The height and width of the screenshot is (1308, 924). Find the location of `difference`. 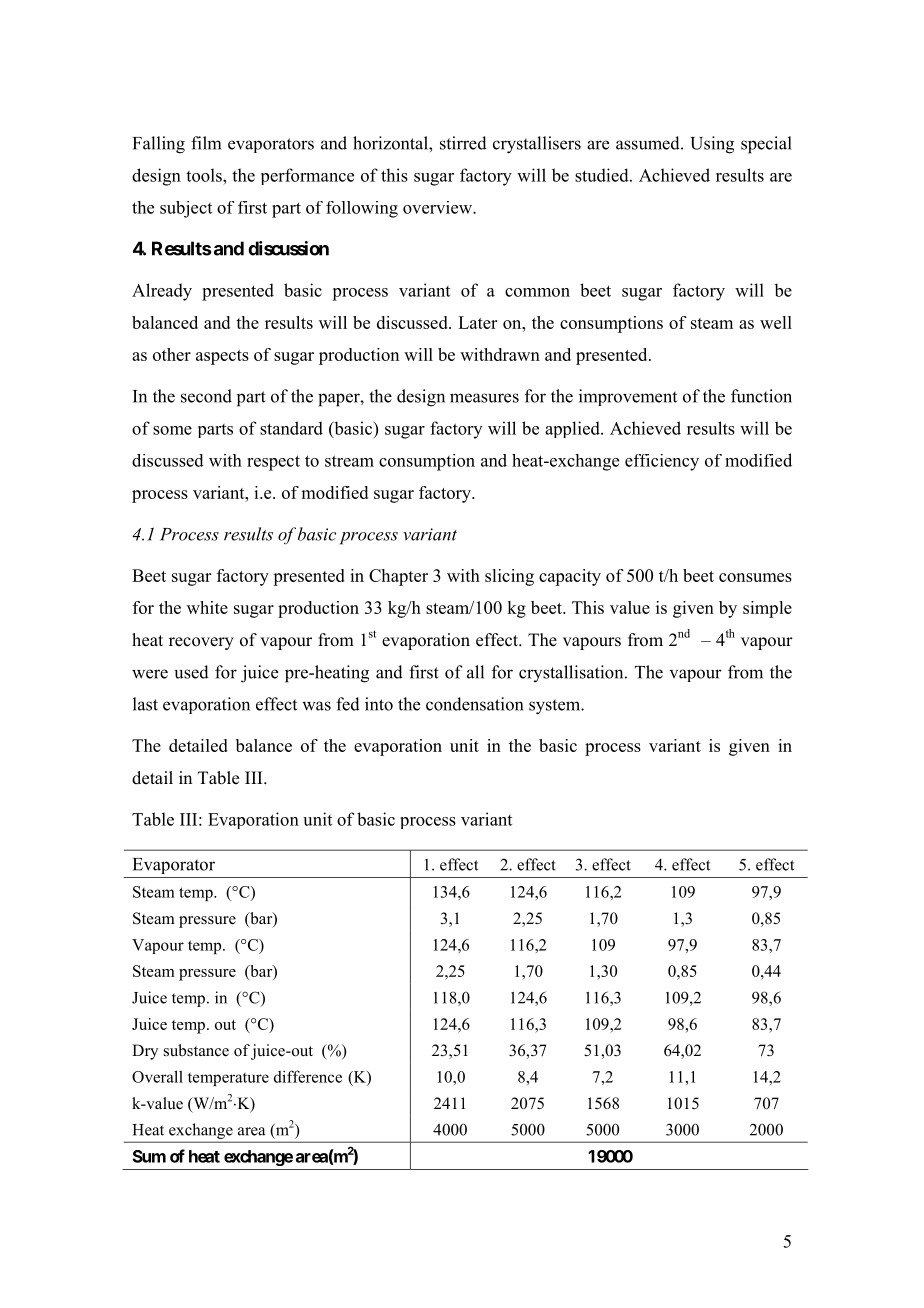

difference is located at coordinates (308, 1076).
